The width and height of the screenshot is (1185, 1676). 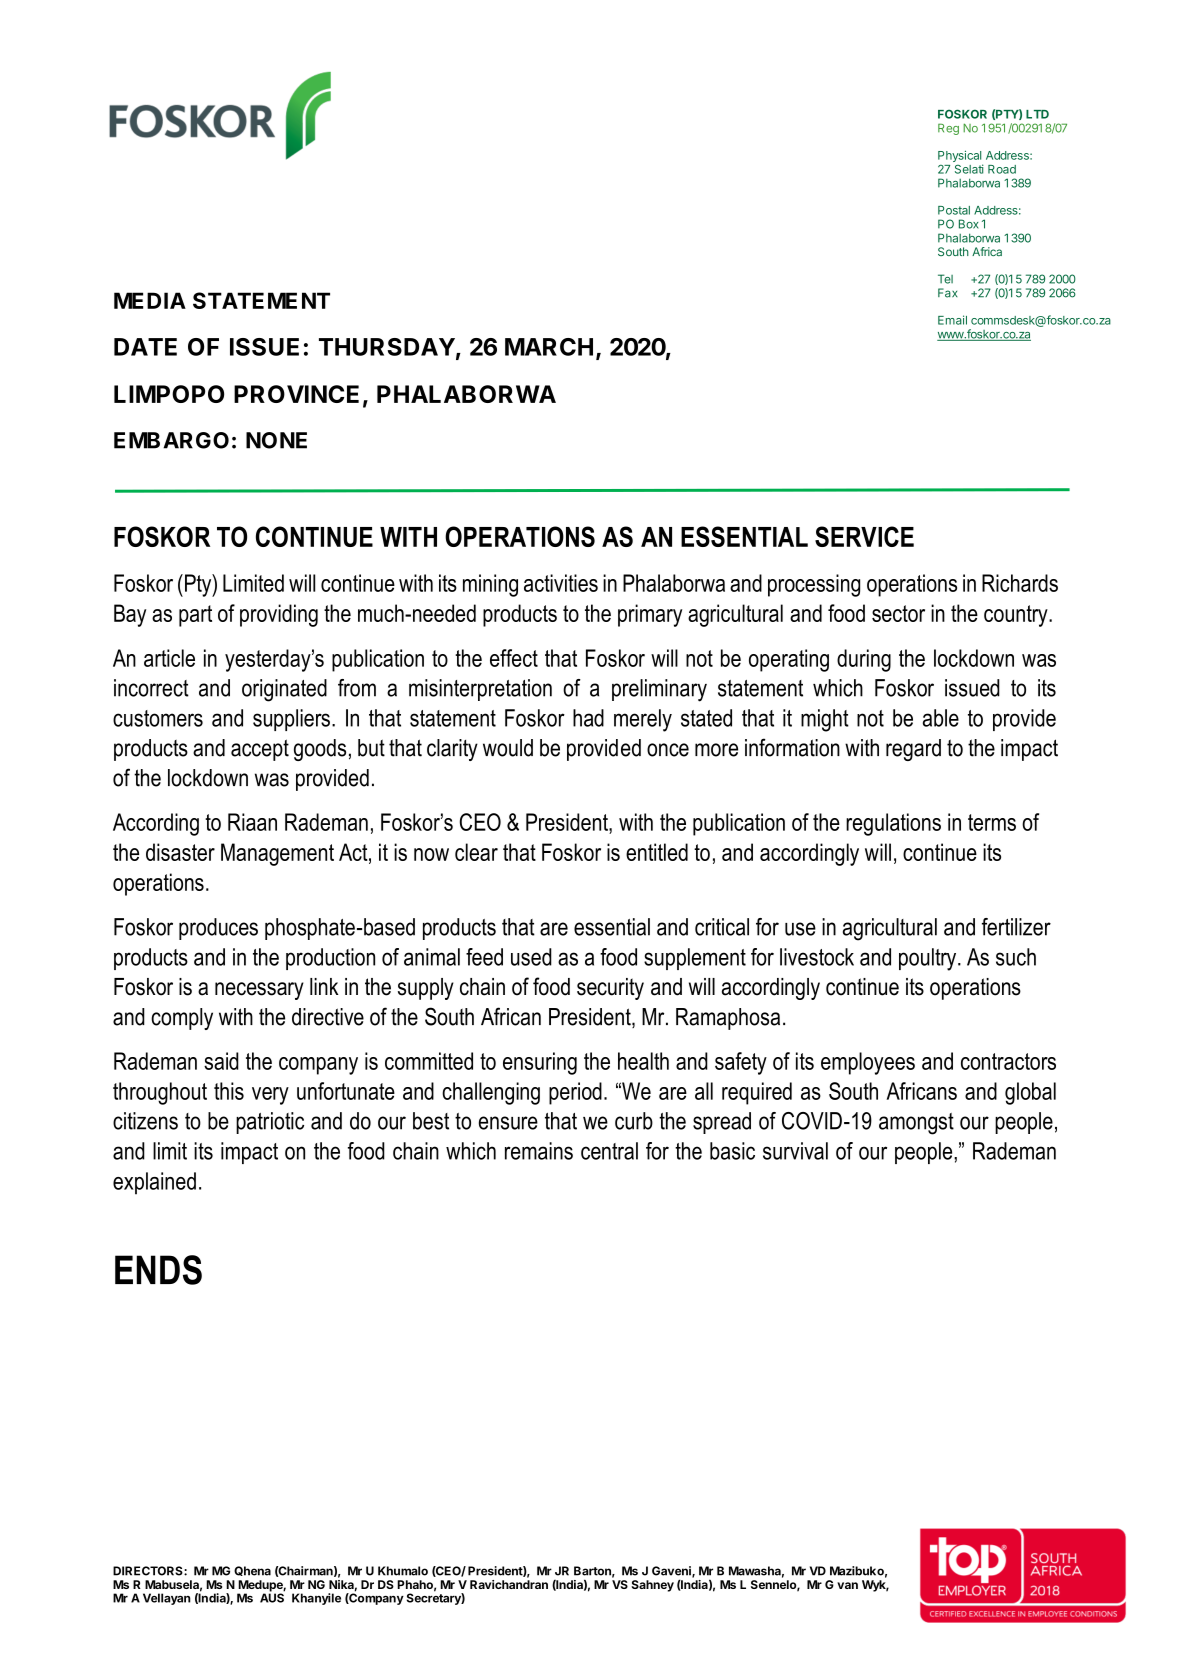 What do you see at coordinates (561, 583) in the screenshot?
I see `activities` at bounding box center [561, 583].
